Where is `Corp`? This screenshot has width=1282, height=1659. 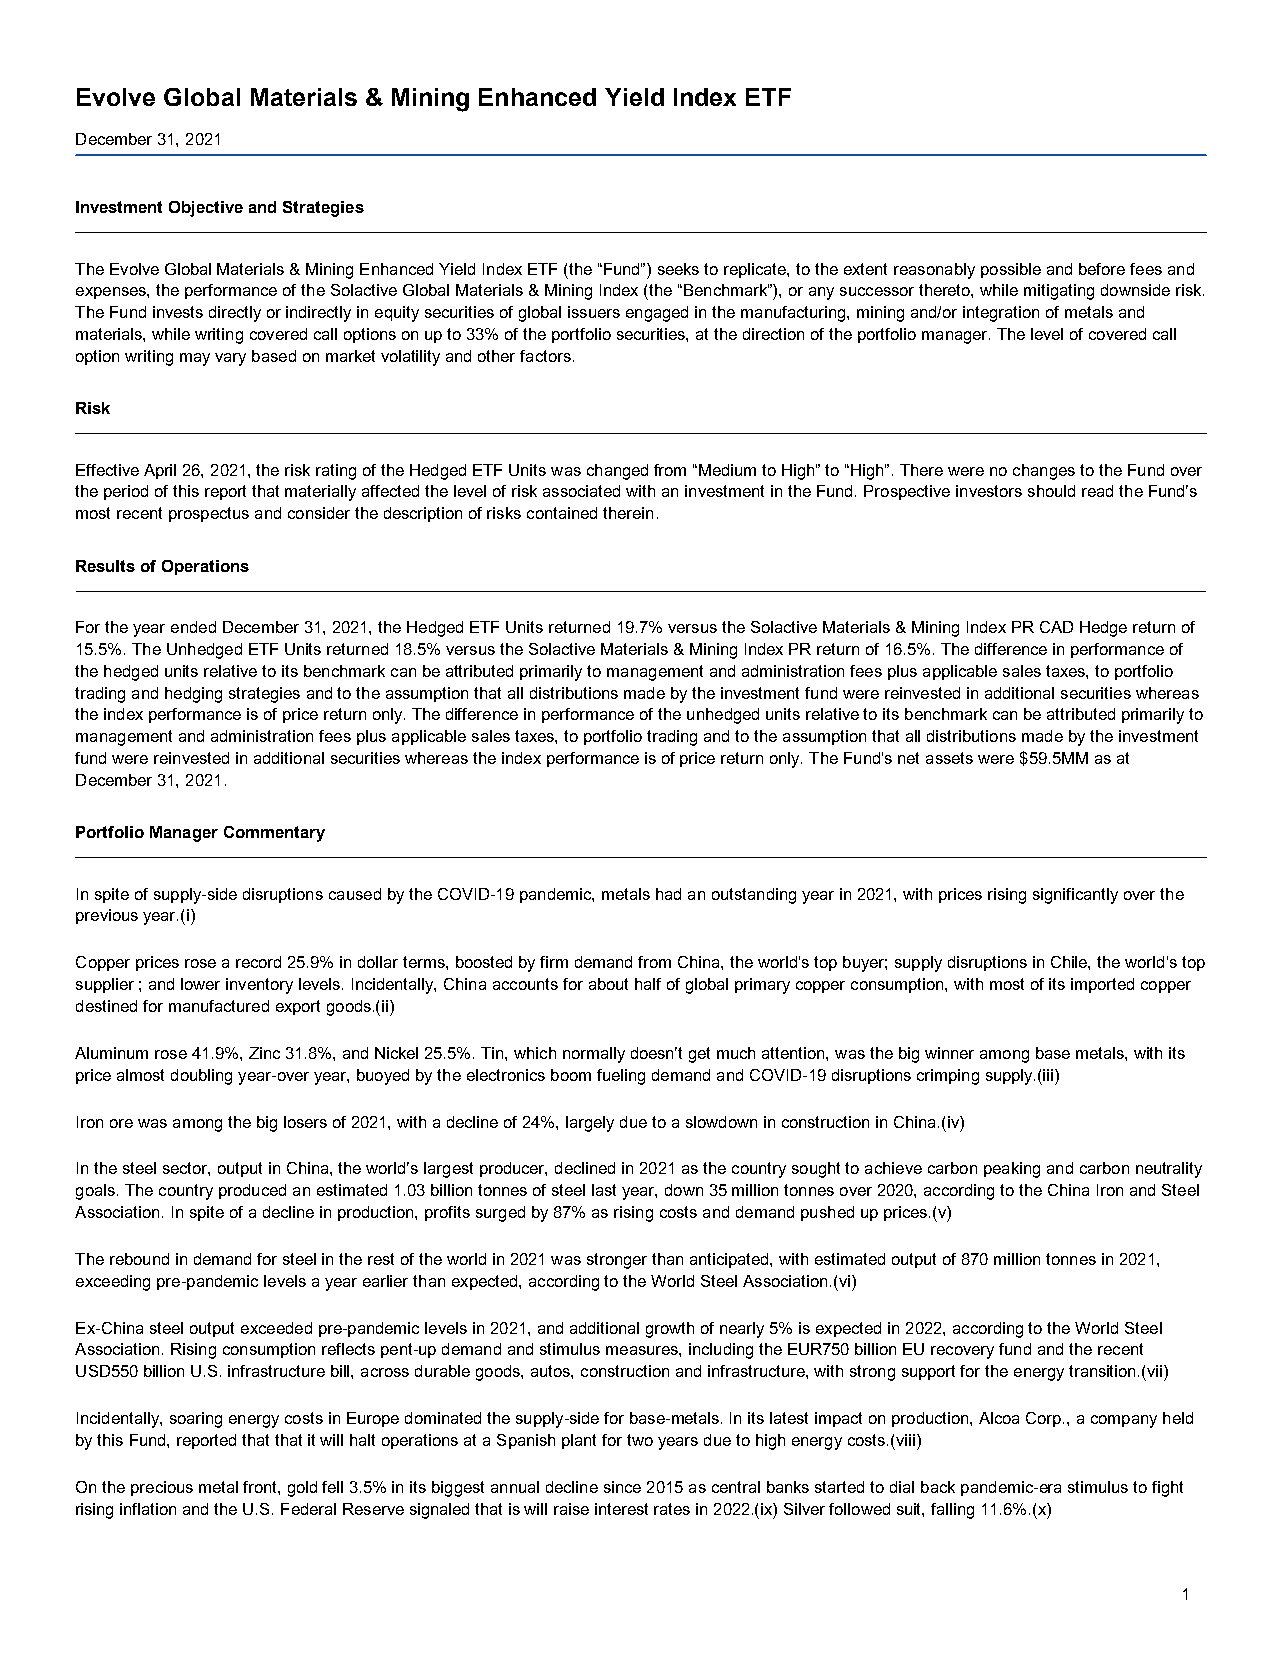
Corp is located at coordinates (1045, 1419).
